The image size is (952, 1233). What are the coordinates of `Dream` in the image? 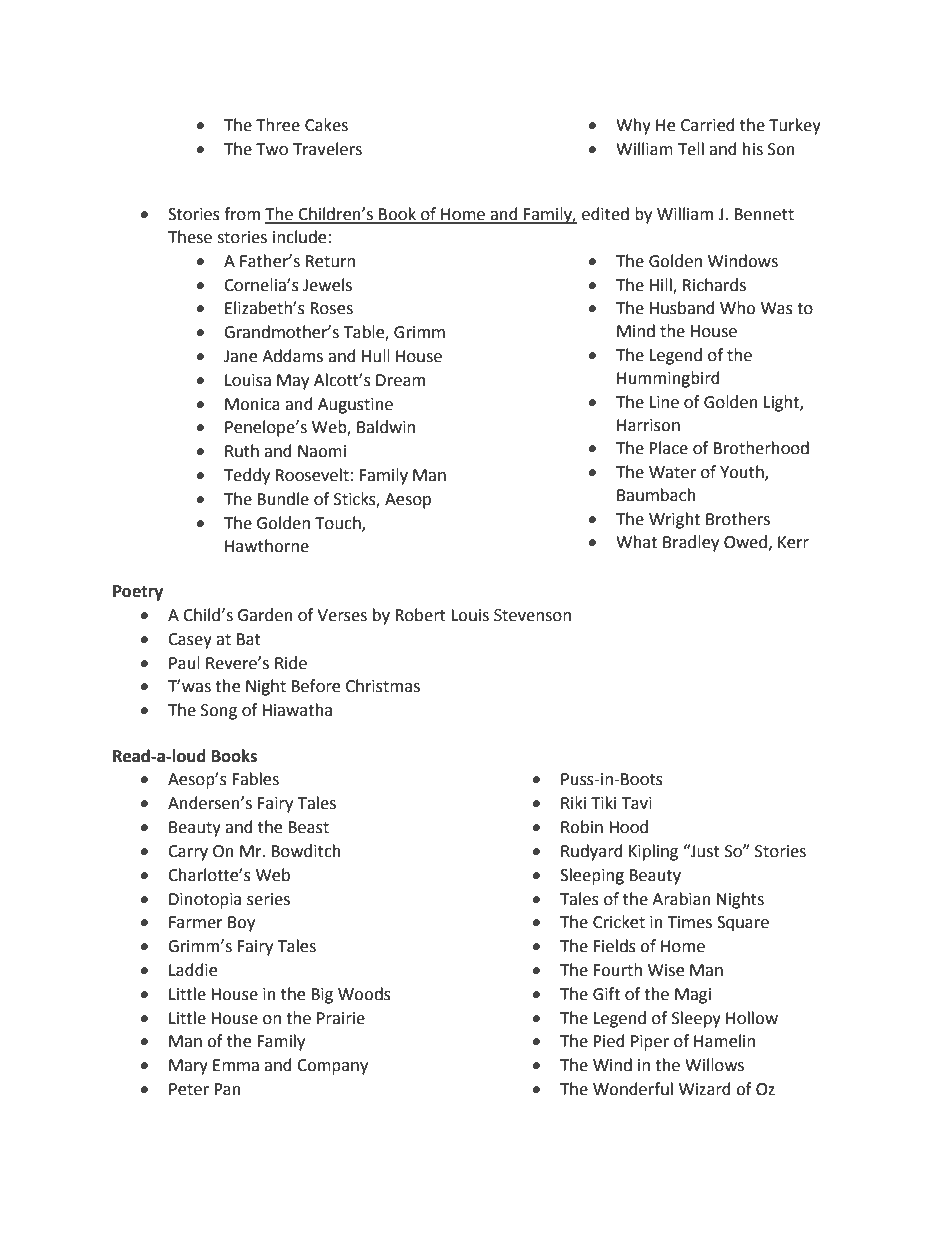 It's located at (400, 380).
